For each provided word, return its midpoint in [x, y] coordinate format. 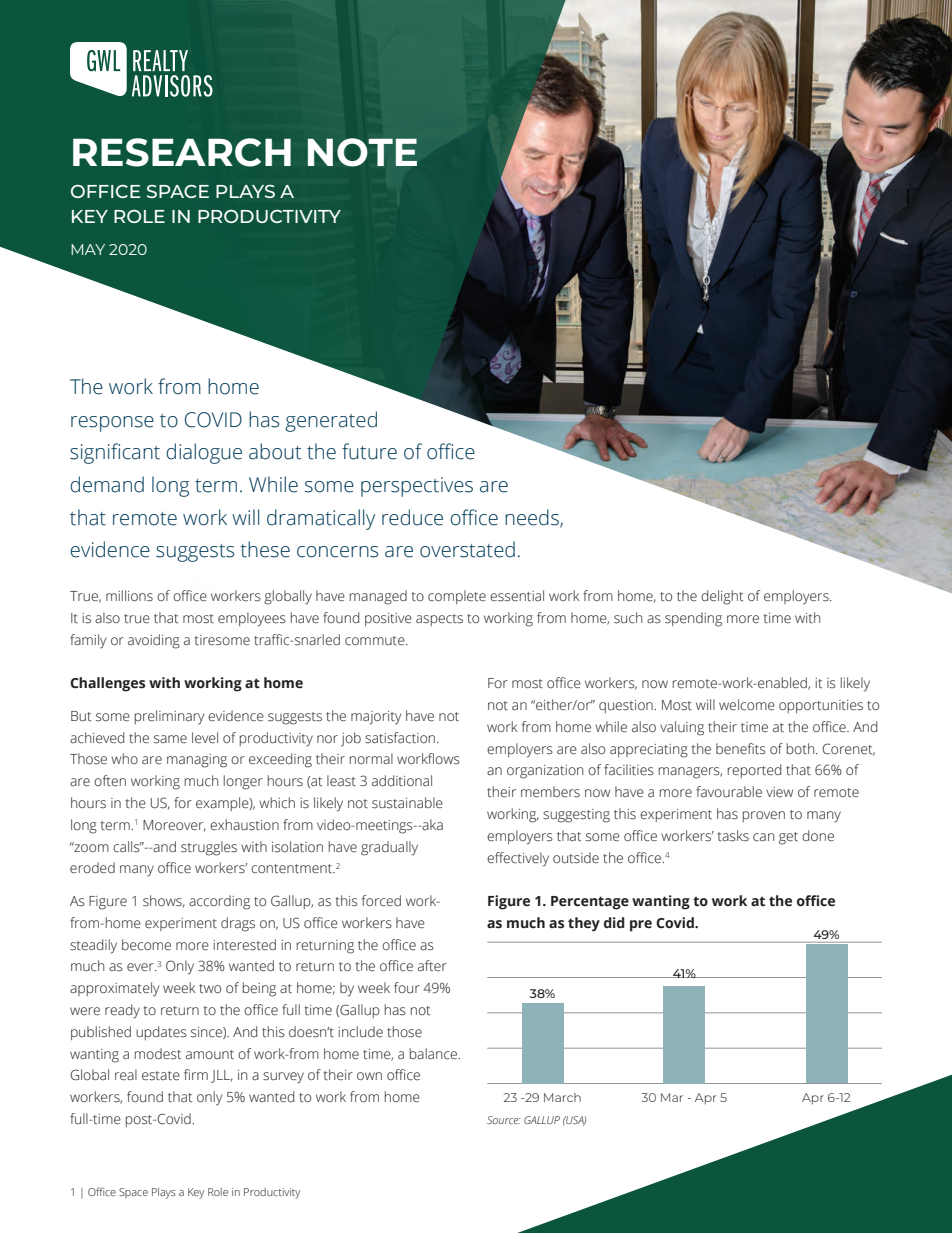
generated [331, 421]
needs [533, 518]
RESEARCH [182, 152]
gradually [389, 848]
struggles [209, 848]
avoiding [154, 641]
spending [693, 619]
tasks [733, 836]
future [369, 451]
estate [161, 1076]
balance [435, 1054]
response [112, 424]
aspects [439, 620]
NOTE [362, 152]
